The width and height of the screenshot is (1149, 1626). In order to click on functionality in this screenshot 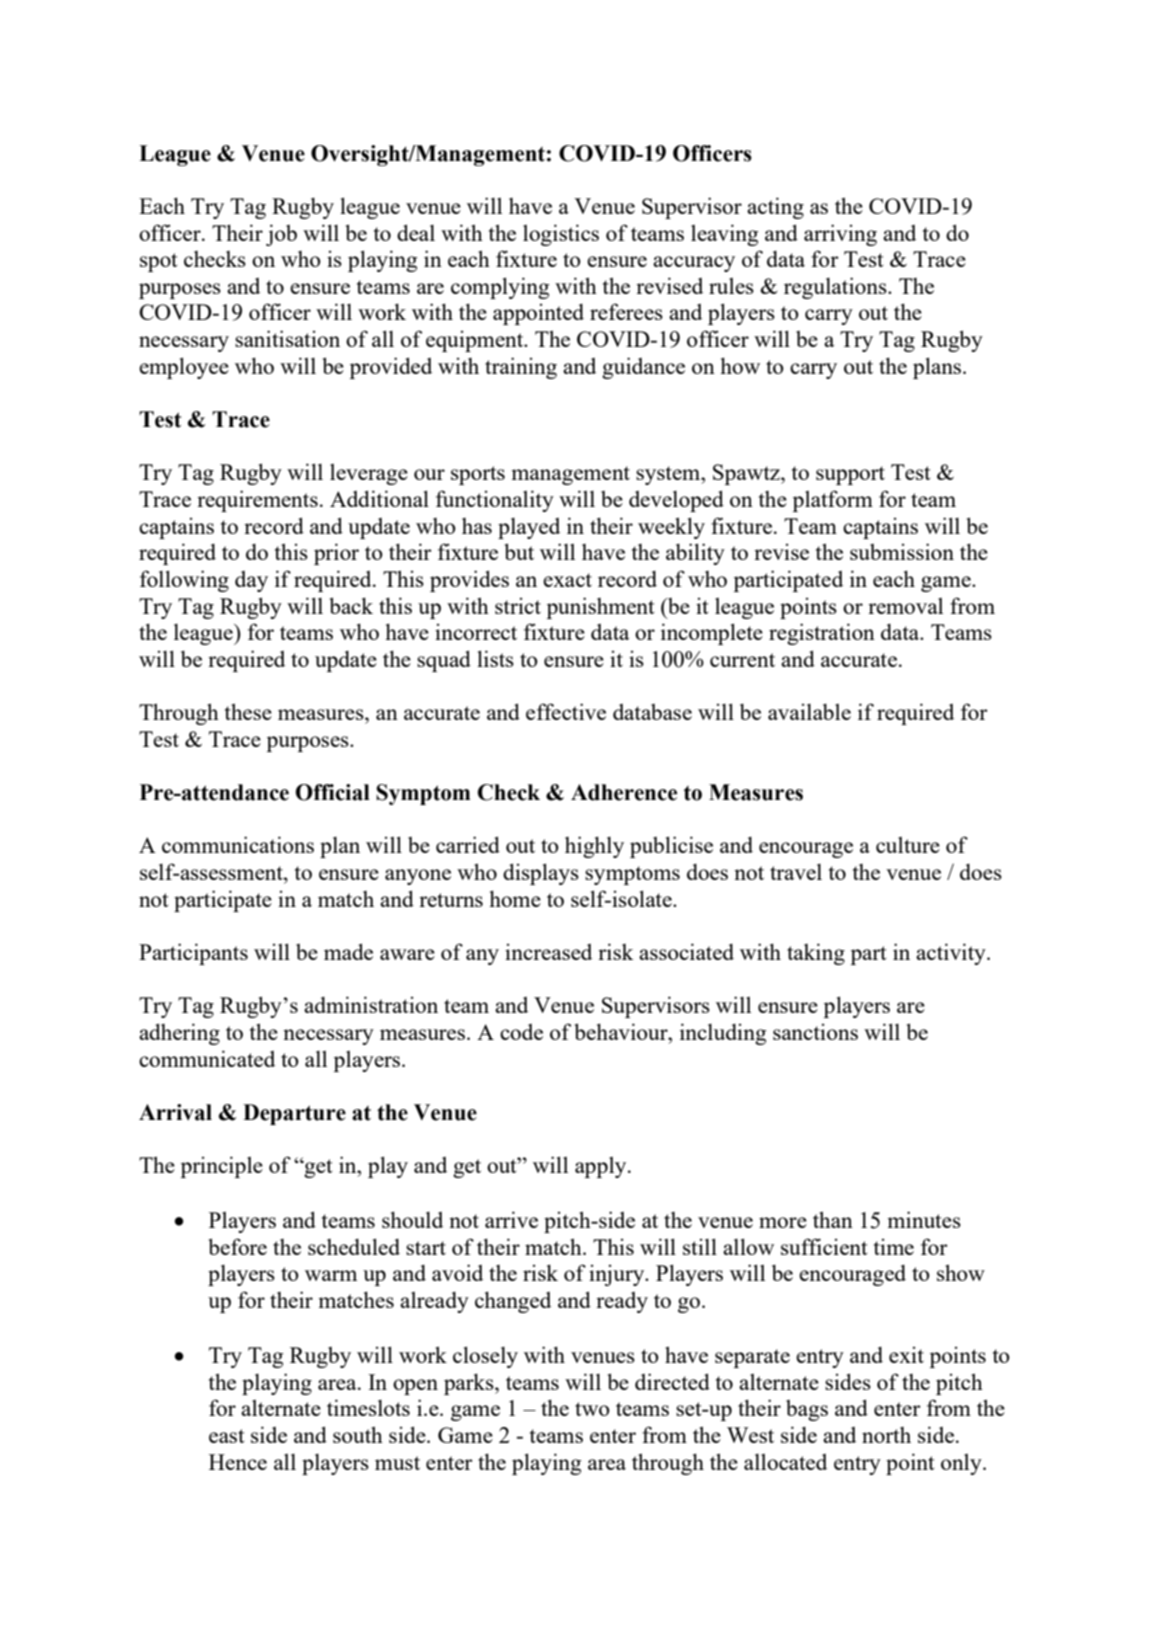, I will do `click(495, 501)`.
